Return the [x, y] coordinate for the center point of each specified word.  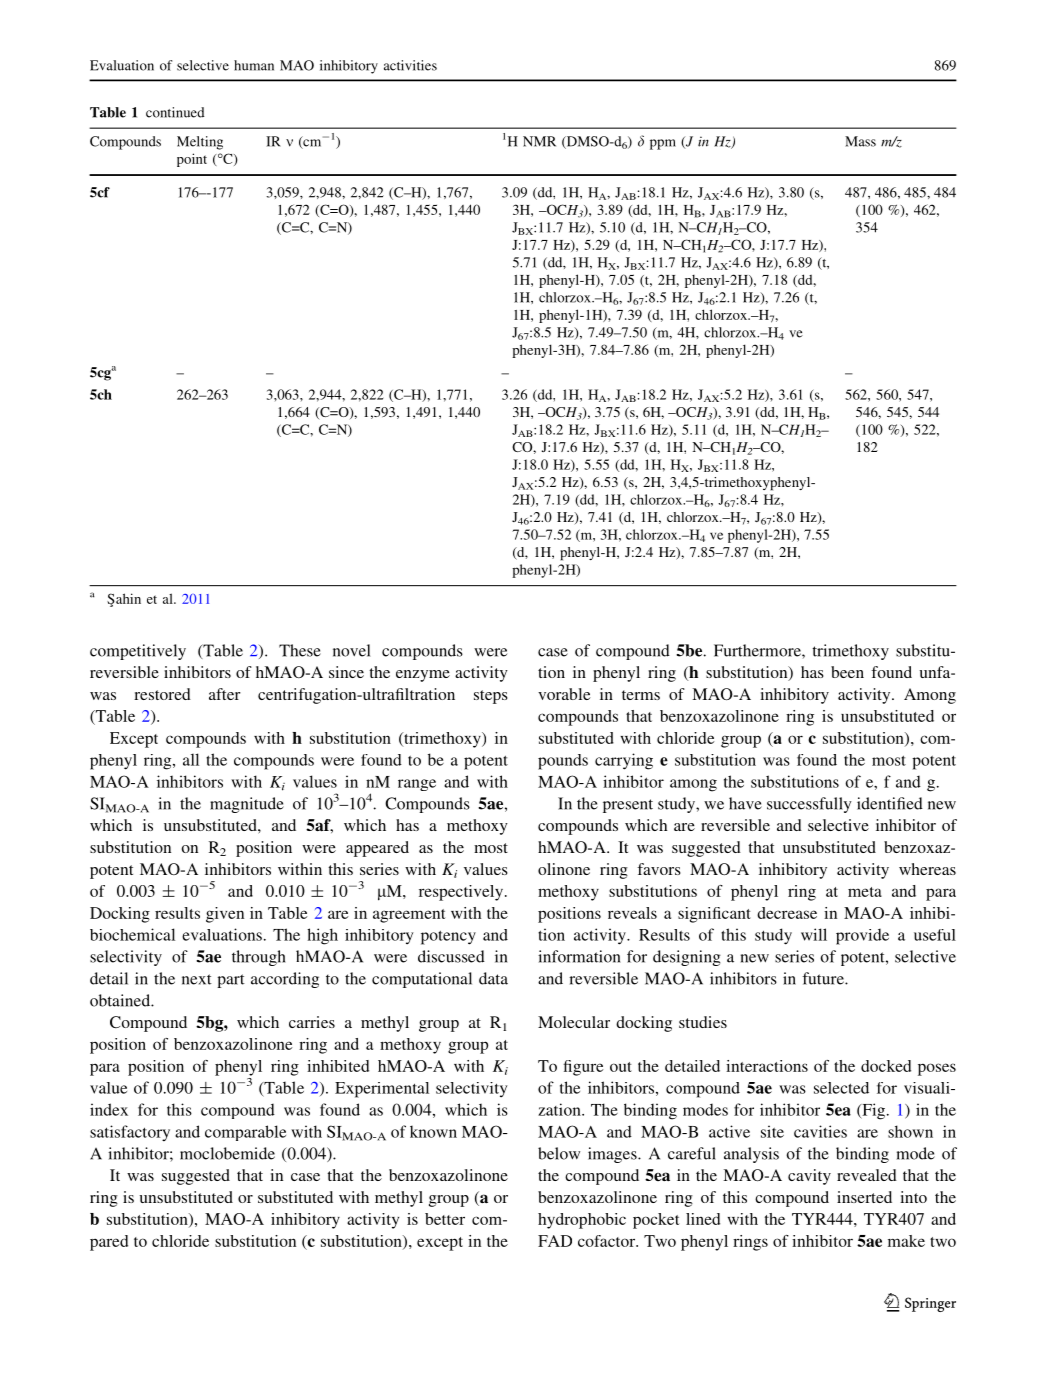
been [847, 672]
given [225, 915]
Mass [860, 141]
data [493, 978]
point [192, 160]
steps [491, 697]
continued [175, 112]
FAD [555, 1241]
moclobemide [227, 1153]
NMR [539, 141]
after [225, 694]
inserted [864, 1197]
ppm [663, 144]
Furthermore [758, 650]
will [814, 934]
